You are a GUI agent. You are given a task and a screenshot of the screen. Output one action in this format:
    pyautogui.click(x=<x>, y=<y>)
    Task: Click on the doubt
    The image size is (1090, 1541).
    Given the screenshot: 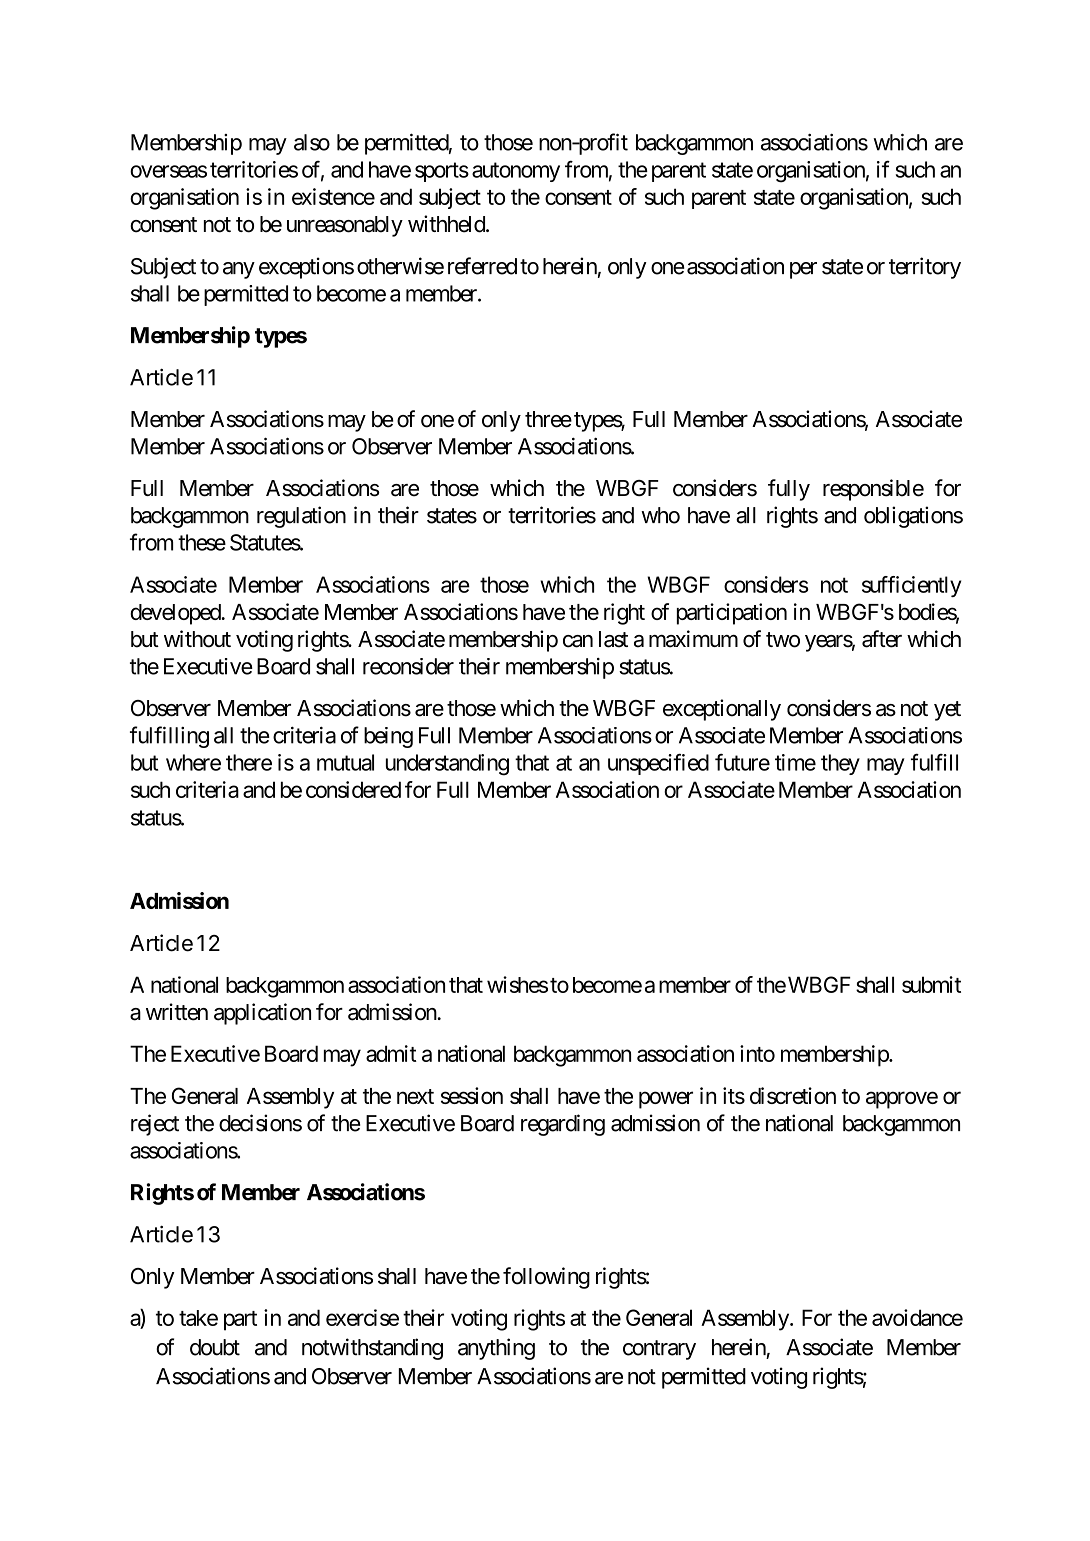 What is the action you would take?
    pyautogui.click(x=215, y=1347)
